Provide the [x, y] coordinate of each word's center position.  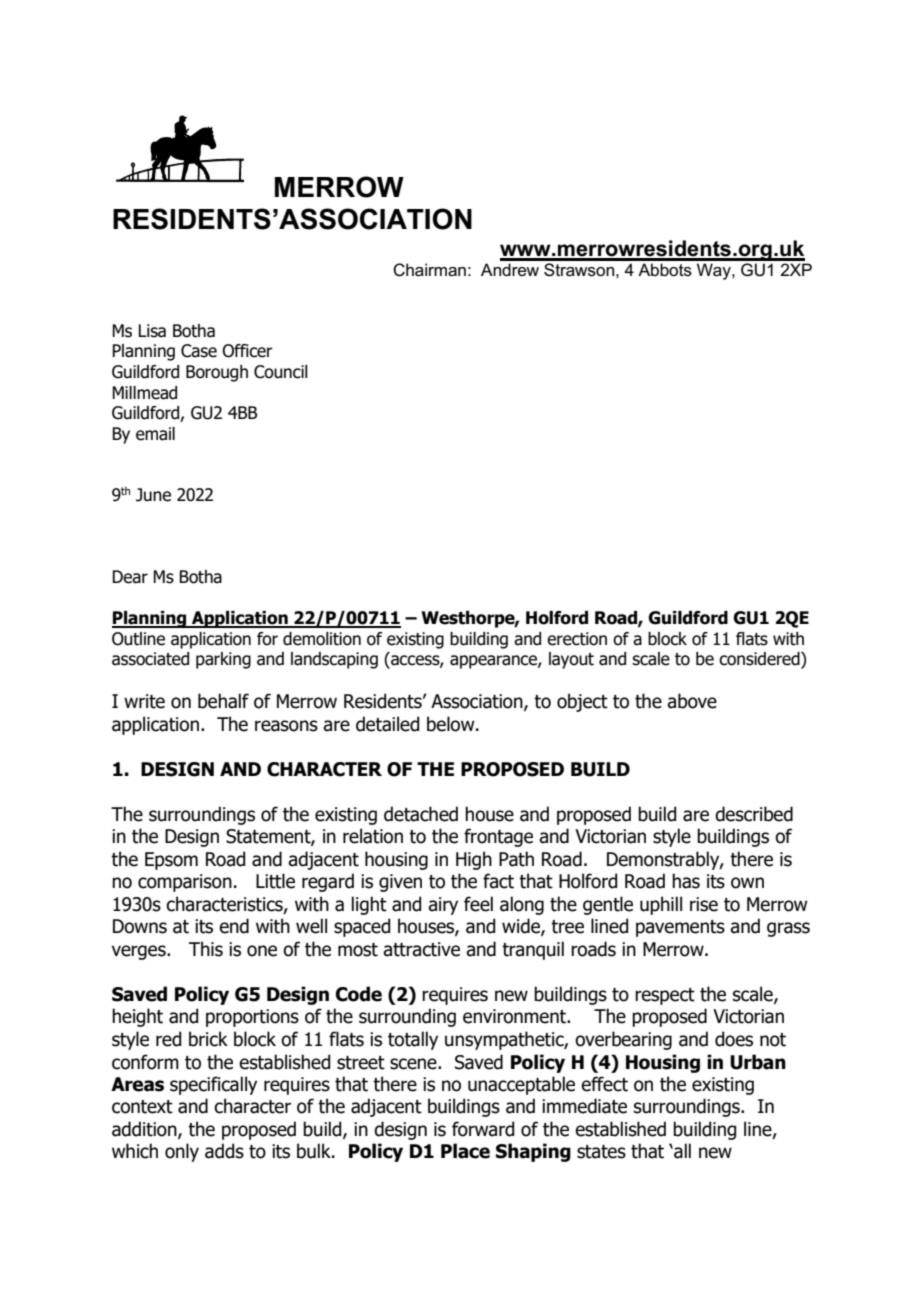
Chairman [429, 270]
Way [715, 271]
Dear [130, 577]
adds [224, 1151]
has [686, 881]
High [474, 860]
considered [760, 660]
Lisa [152, 331]
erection [577, 639]
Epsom [171, 861]
